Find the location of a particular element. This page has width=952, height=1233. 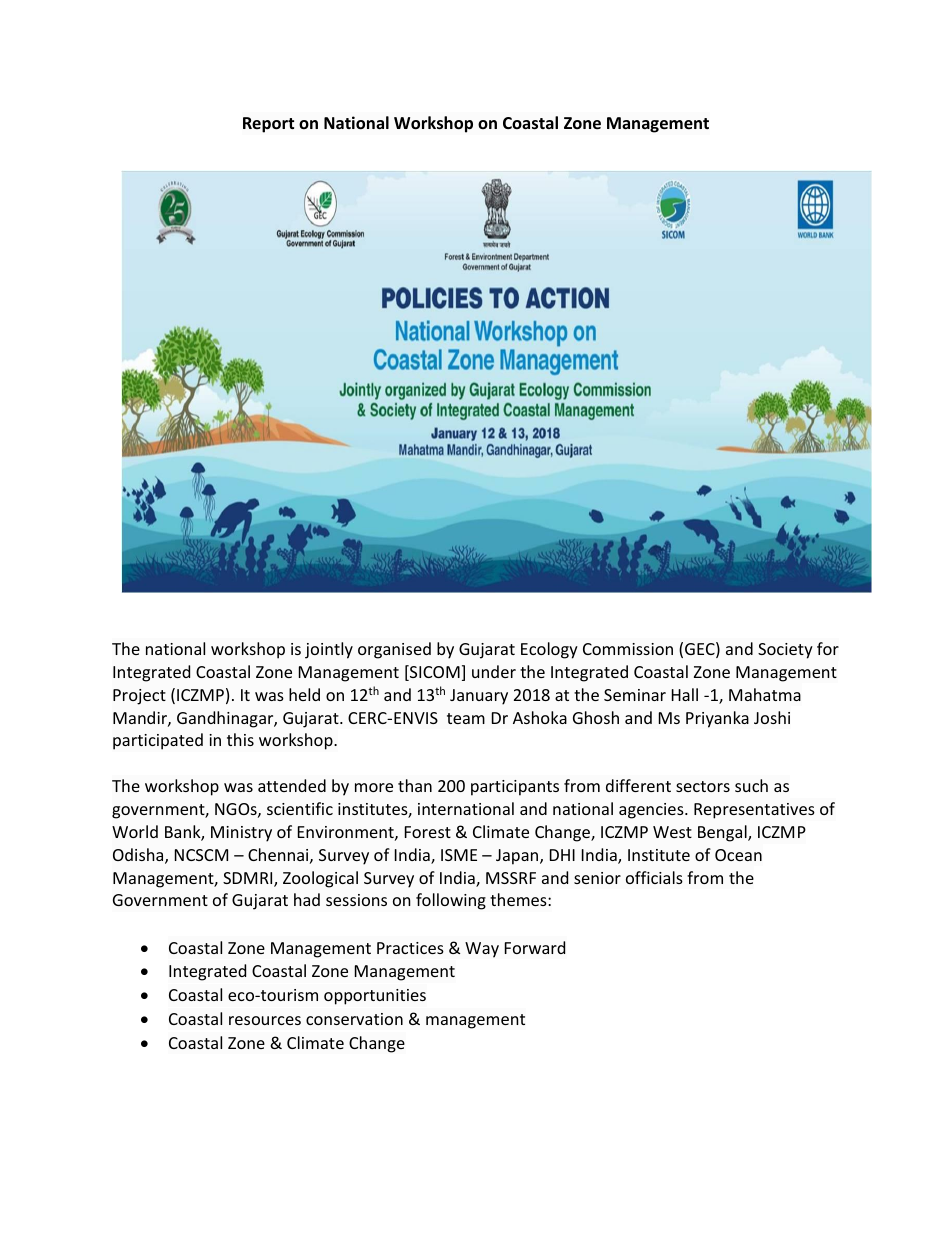

organised is located at coordinates (394, 650).
